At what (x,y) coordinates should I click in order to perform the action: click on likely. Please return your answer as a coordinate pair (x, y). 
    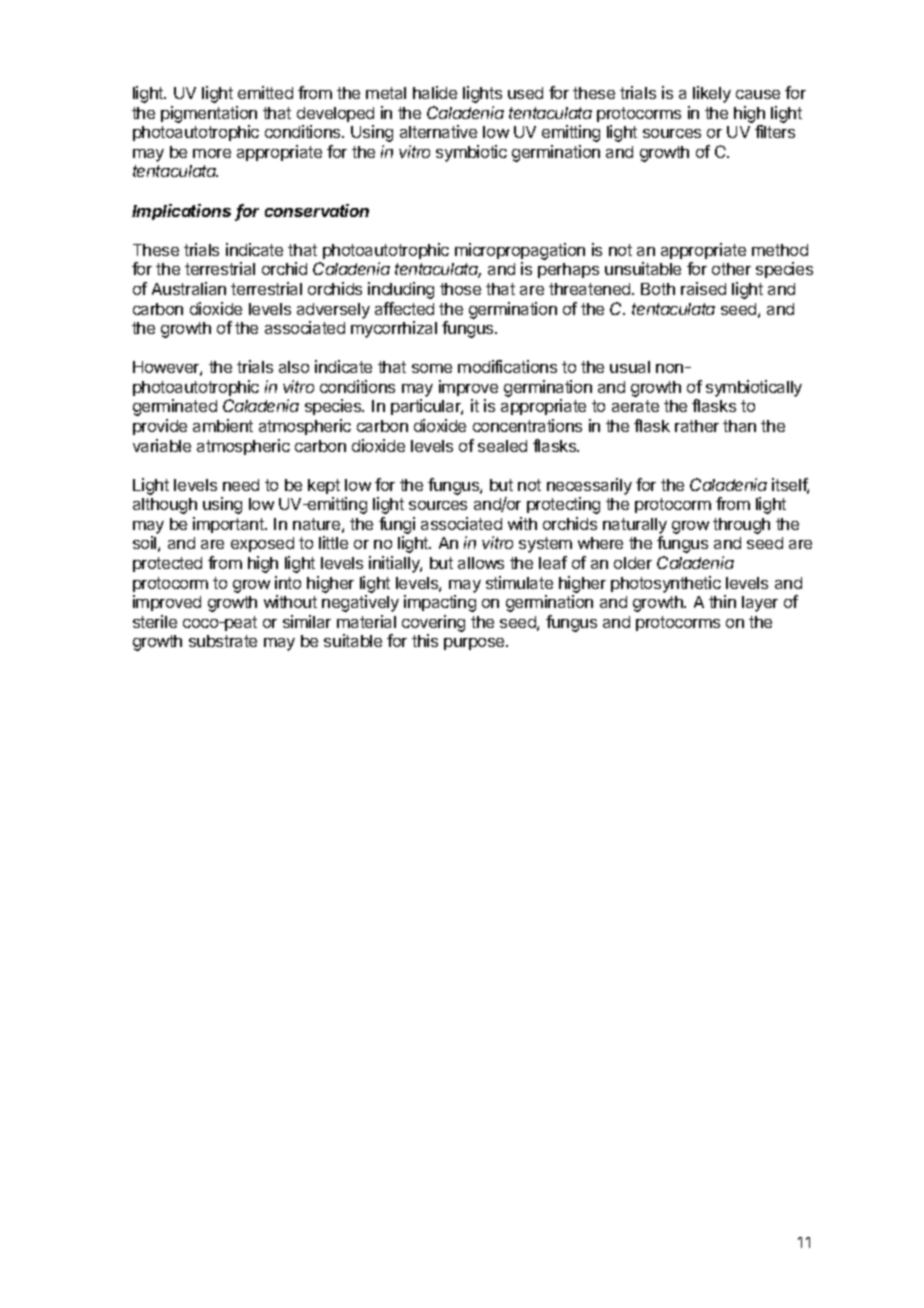
    Looking at the image, I should click on (712, 94).
